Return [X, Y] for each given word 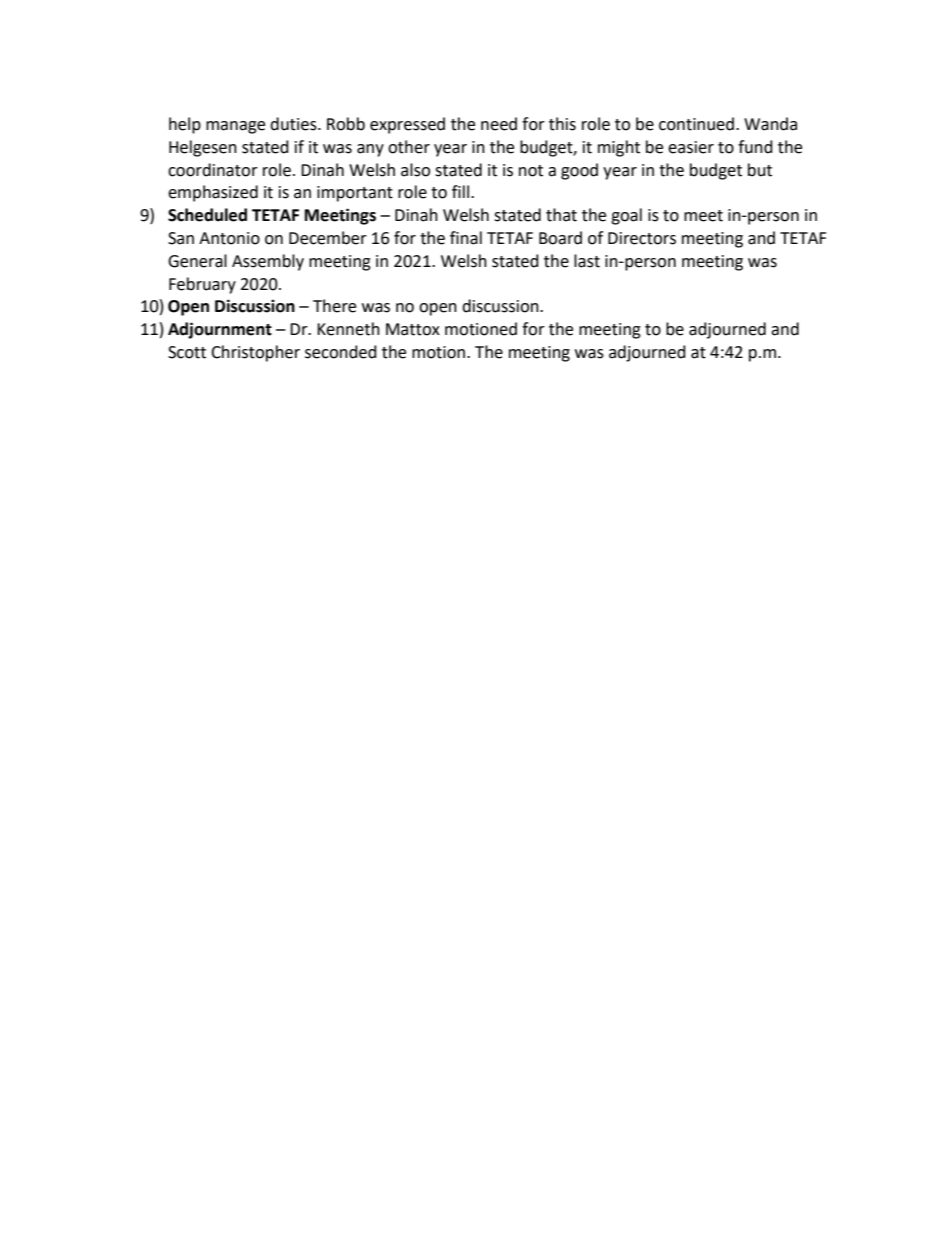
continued [696, 124]
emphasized [213, 193]
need [499, 124]
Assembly [268, 262]
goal [626, 216]
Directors [642, 238]
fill [460, 191]
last [587, 261]
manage [235, 127]
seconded [341, 352]
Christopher [255, 353]
